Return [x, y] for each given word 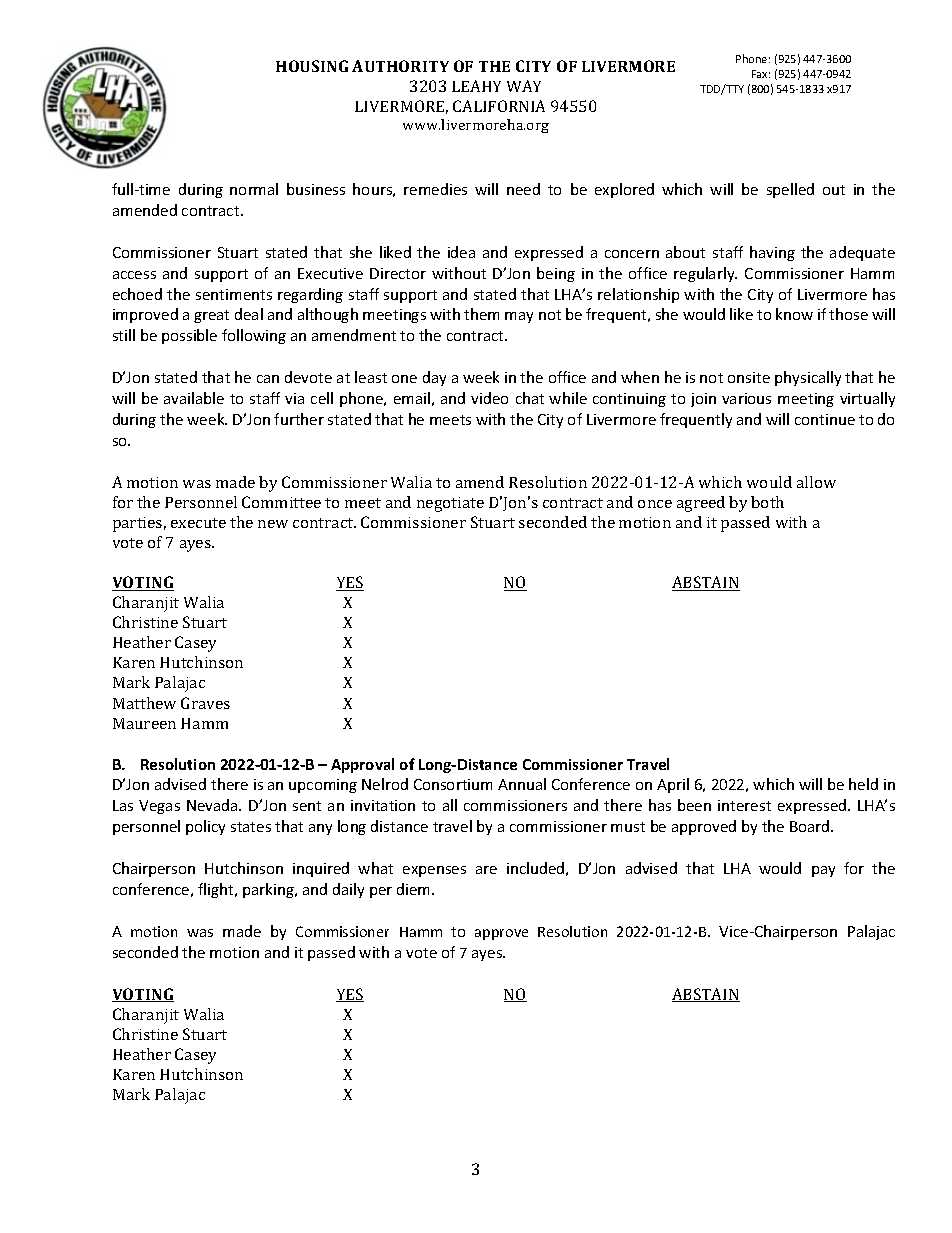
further [299, 419]
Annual [522, 784]
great [211, 316]
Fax [761, 74]
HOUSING [312, 66]
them [481, 314]
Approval [362, 765]
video [489, 398]
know [794, 314]
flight [217, 890]
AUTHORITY [400, 66]
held [863, 784]
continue [825, 419]
